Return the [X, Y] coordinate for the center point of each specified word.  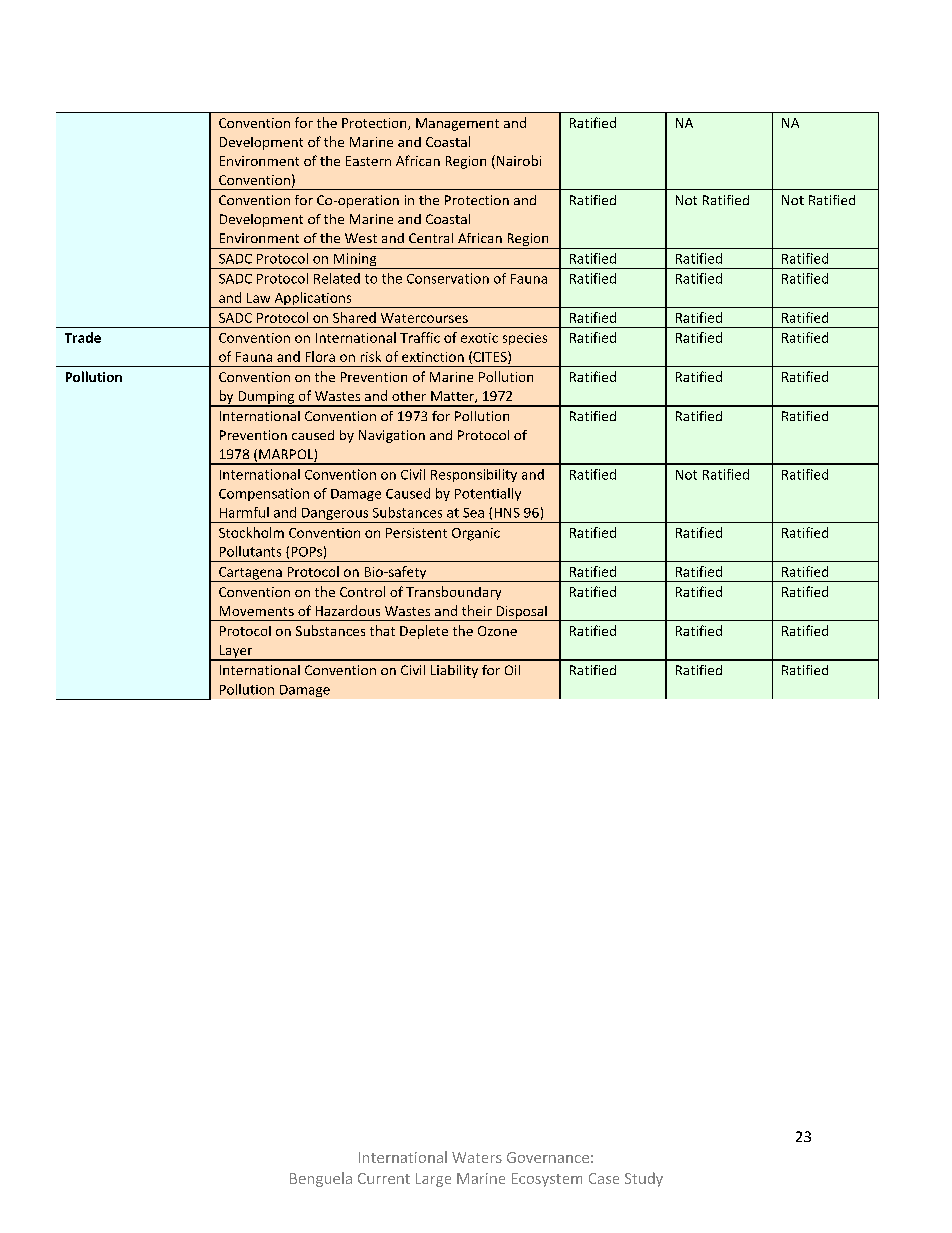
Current [384, 1178]
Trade [83, 337]
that [382, 630]
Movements [257, 611]
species [525, 339]
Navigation [392, 436]
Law [258, 298]
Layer [236, 652]
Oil [512, 670]
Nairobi [519, 160]
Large [433, 1180]
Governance [548, 1157]
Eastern [368, 161]
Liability [454, 671]
